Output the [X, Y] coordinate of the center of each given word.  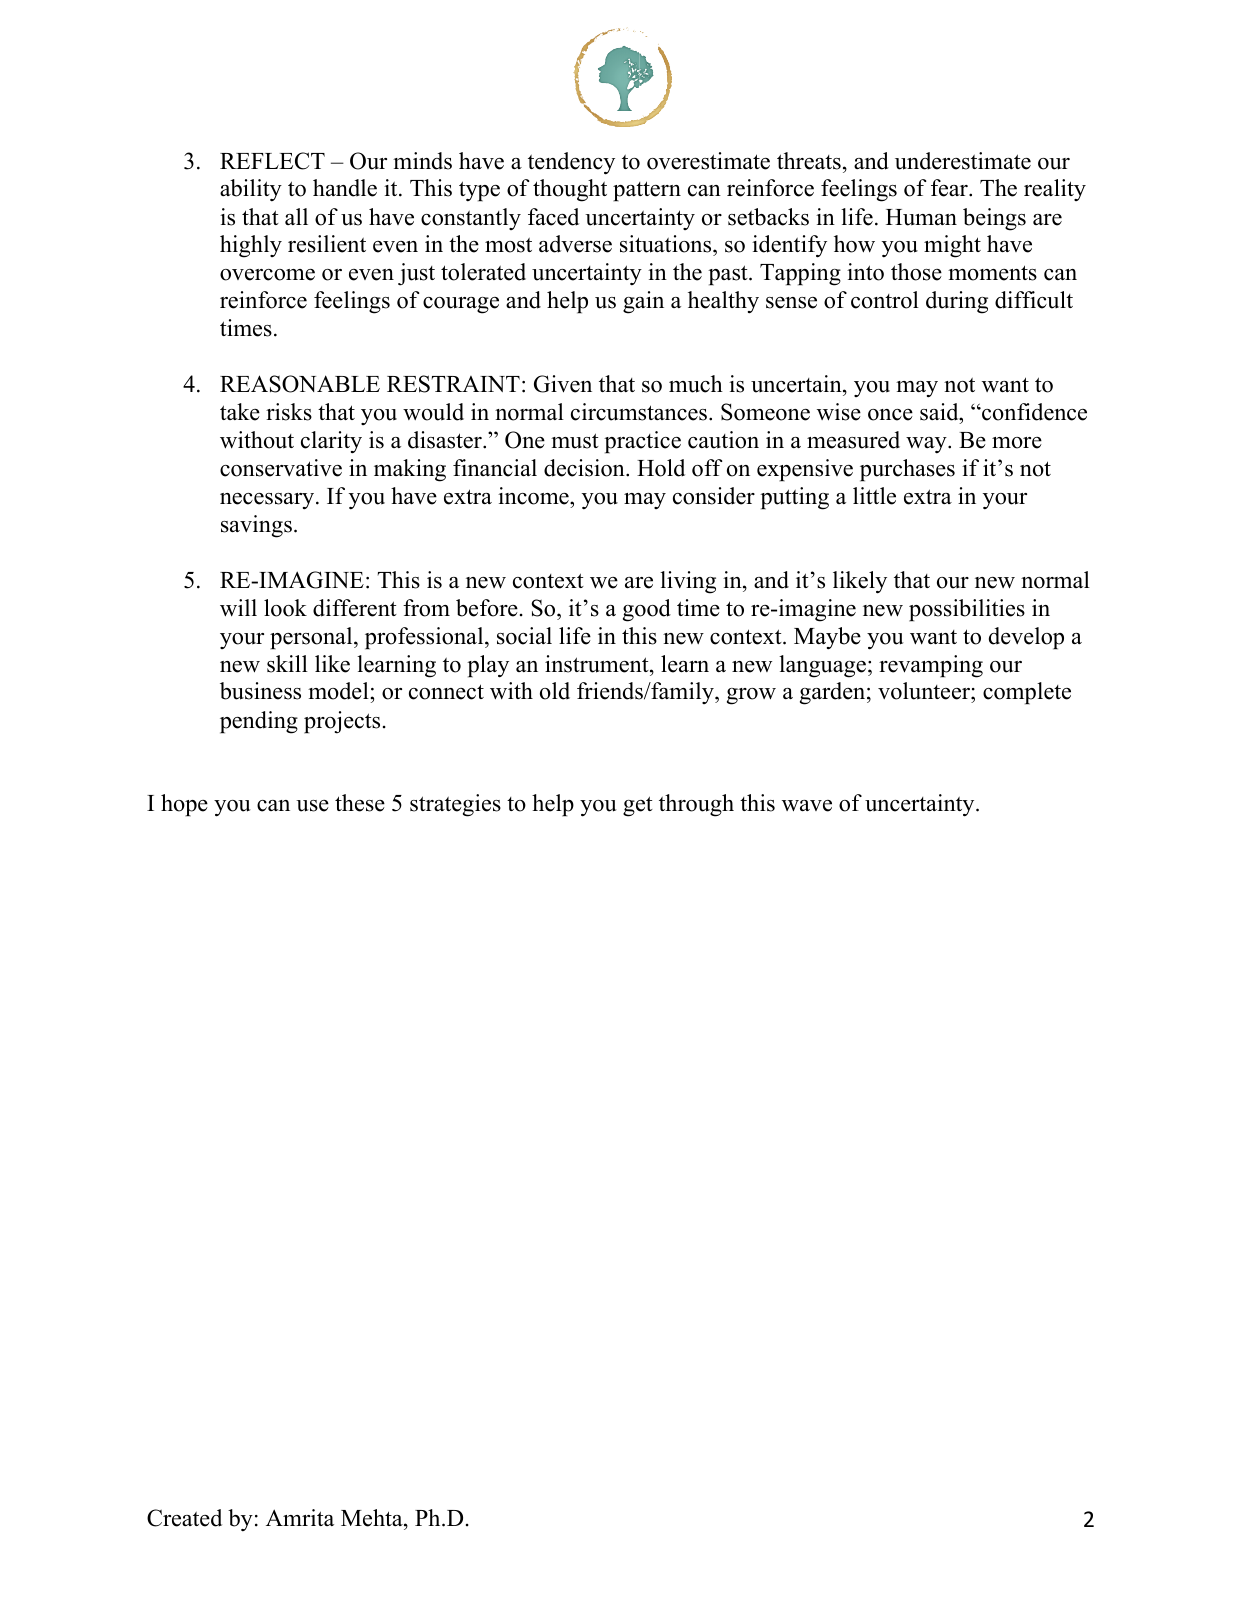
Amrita [300, 1517]
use [312, 806]
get [638, 806]
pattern [647, 191]
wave [807, 806]
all [296, 216]
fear [950, 188]
